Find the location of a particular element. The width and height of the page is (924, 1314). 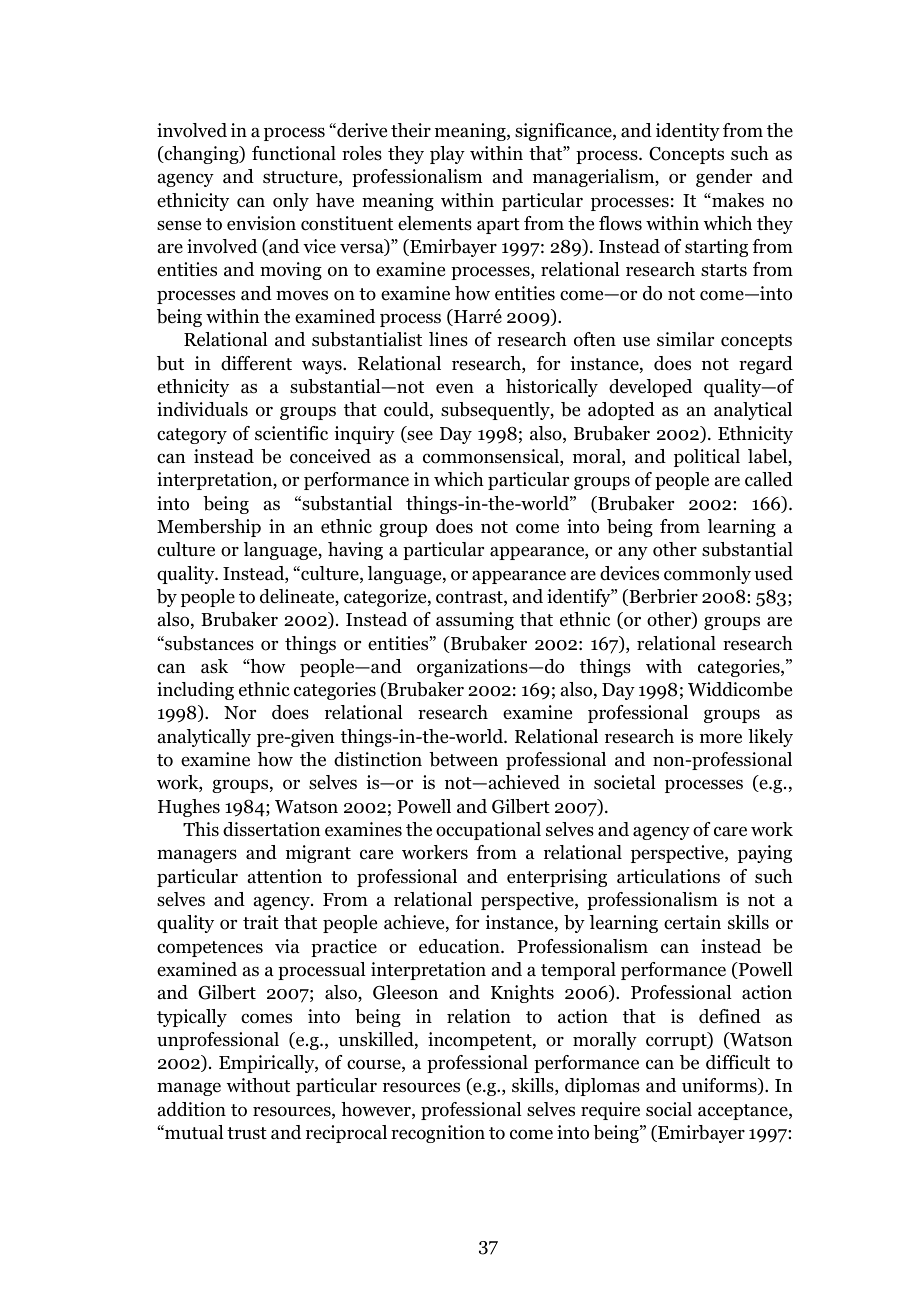

dissertation is located at coordinates (271, 829).
